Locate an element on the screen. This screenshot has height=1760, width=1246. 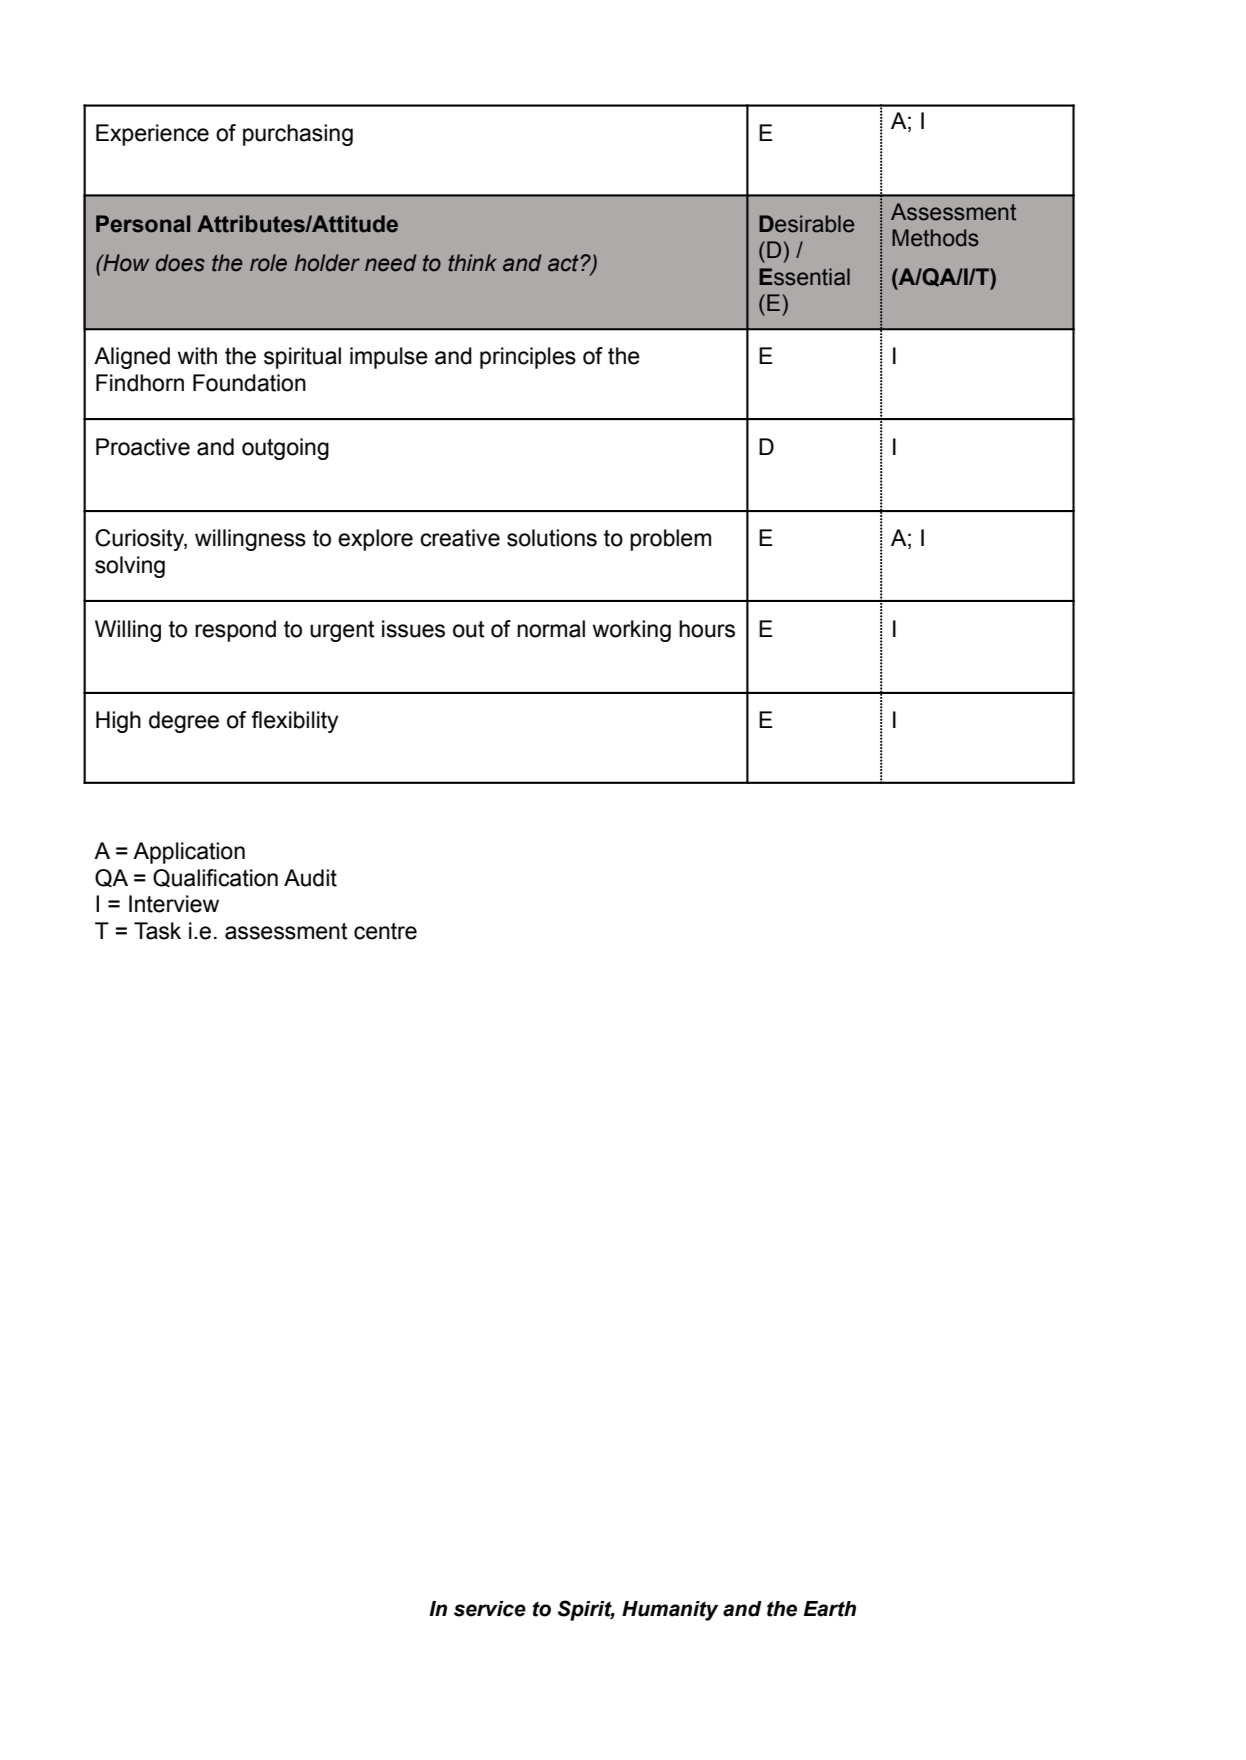
normal is located at coordinates (551, 629).
